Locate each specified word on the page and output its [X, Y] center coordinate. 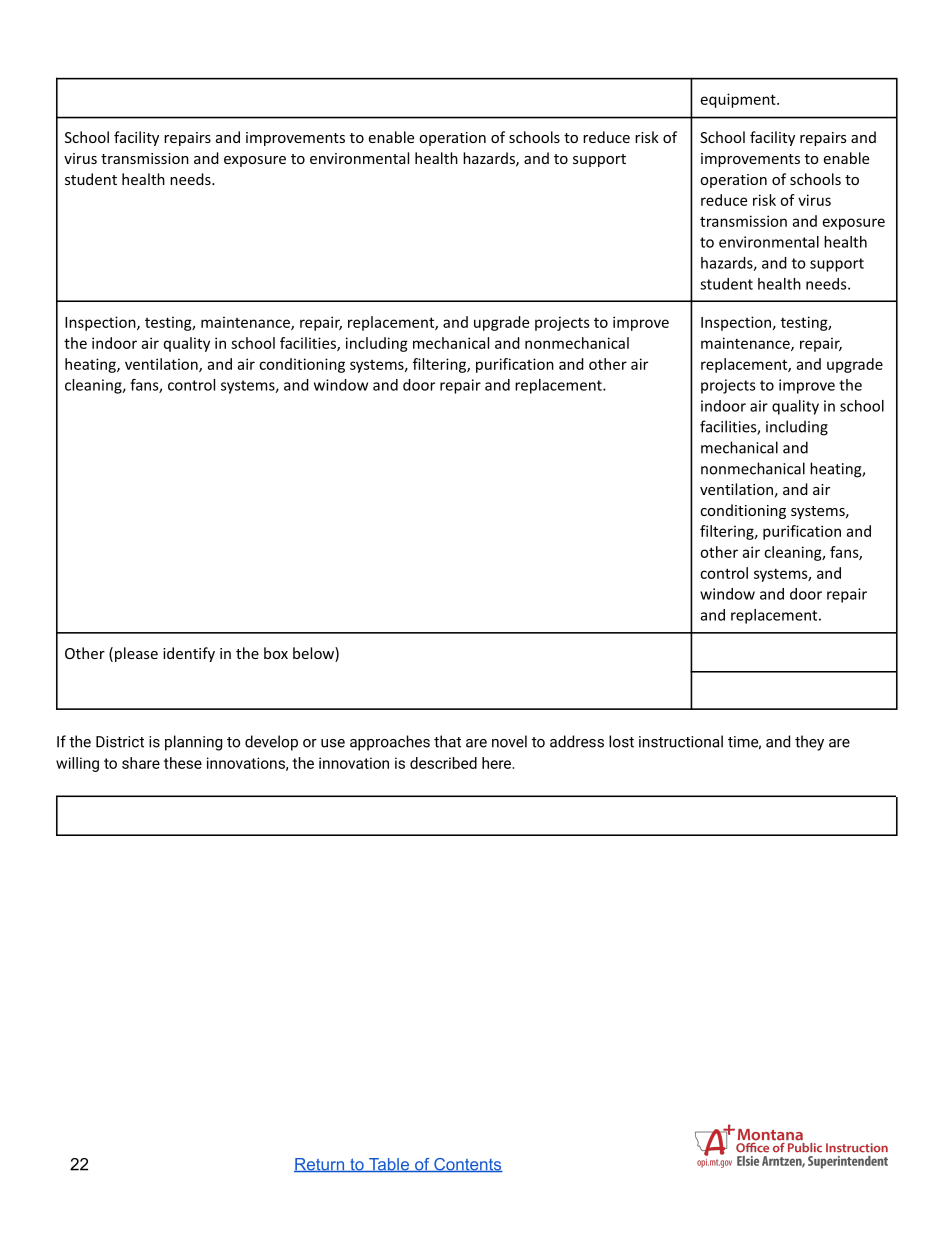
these [183, 763]
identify [189, 654]
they [809, 743]
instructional [681, 741]
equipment [739, 100]
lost [621, 741]
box [276, 653]
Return [320, 1165]
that [447, 741]
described [443, 763]
